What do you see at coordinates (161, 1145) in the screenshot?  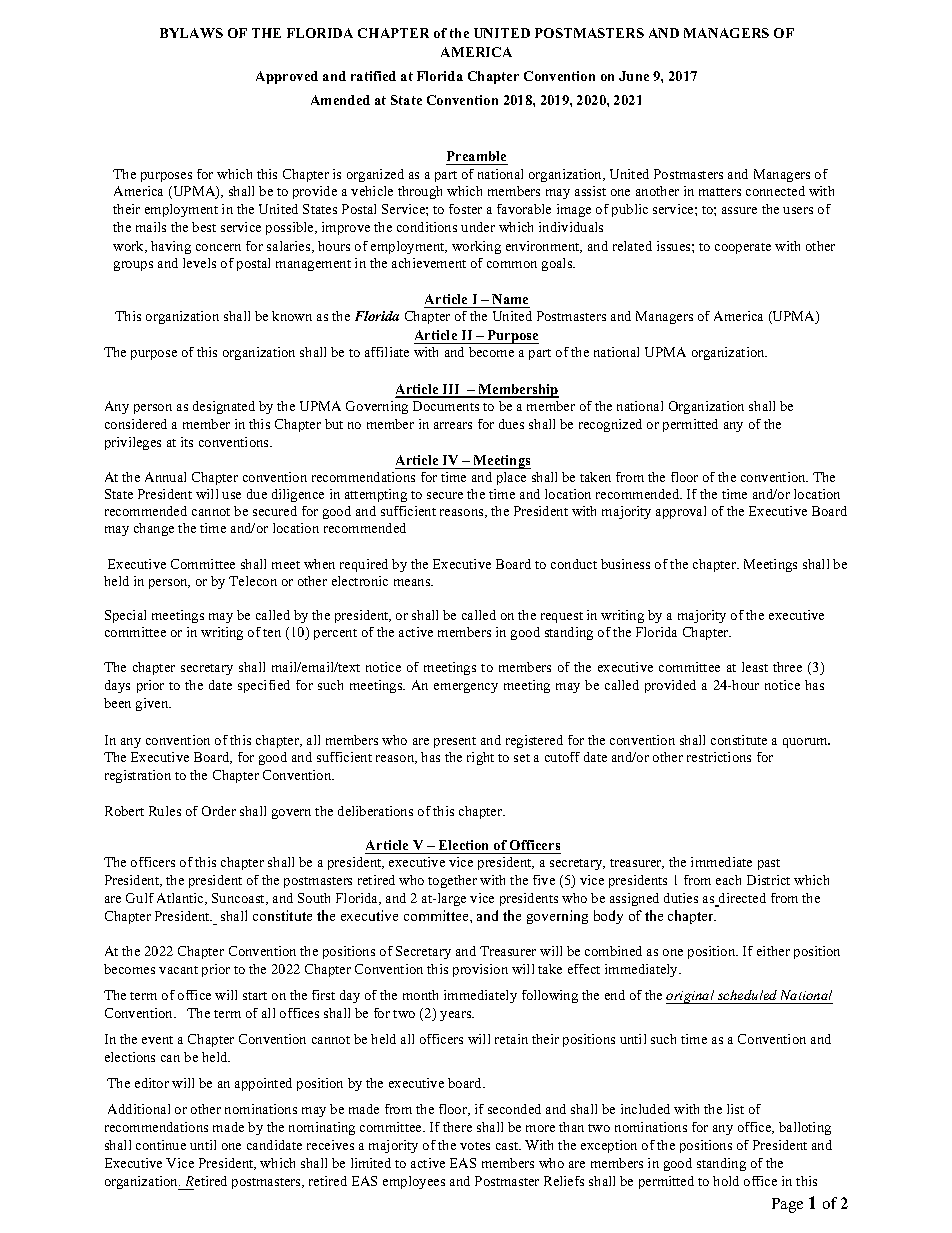 I see `continue` at bounding box center [161, 1145].
